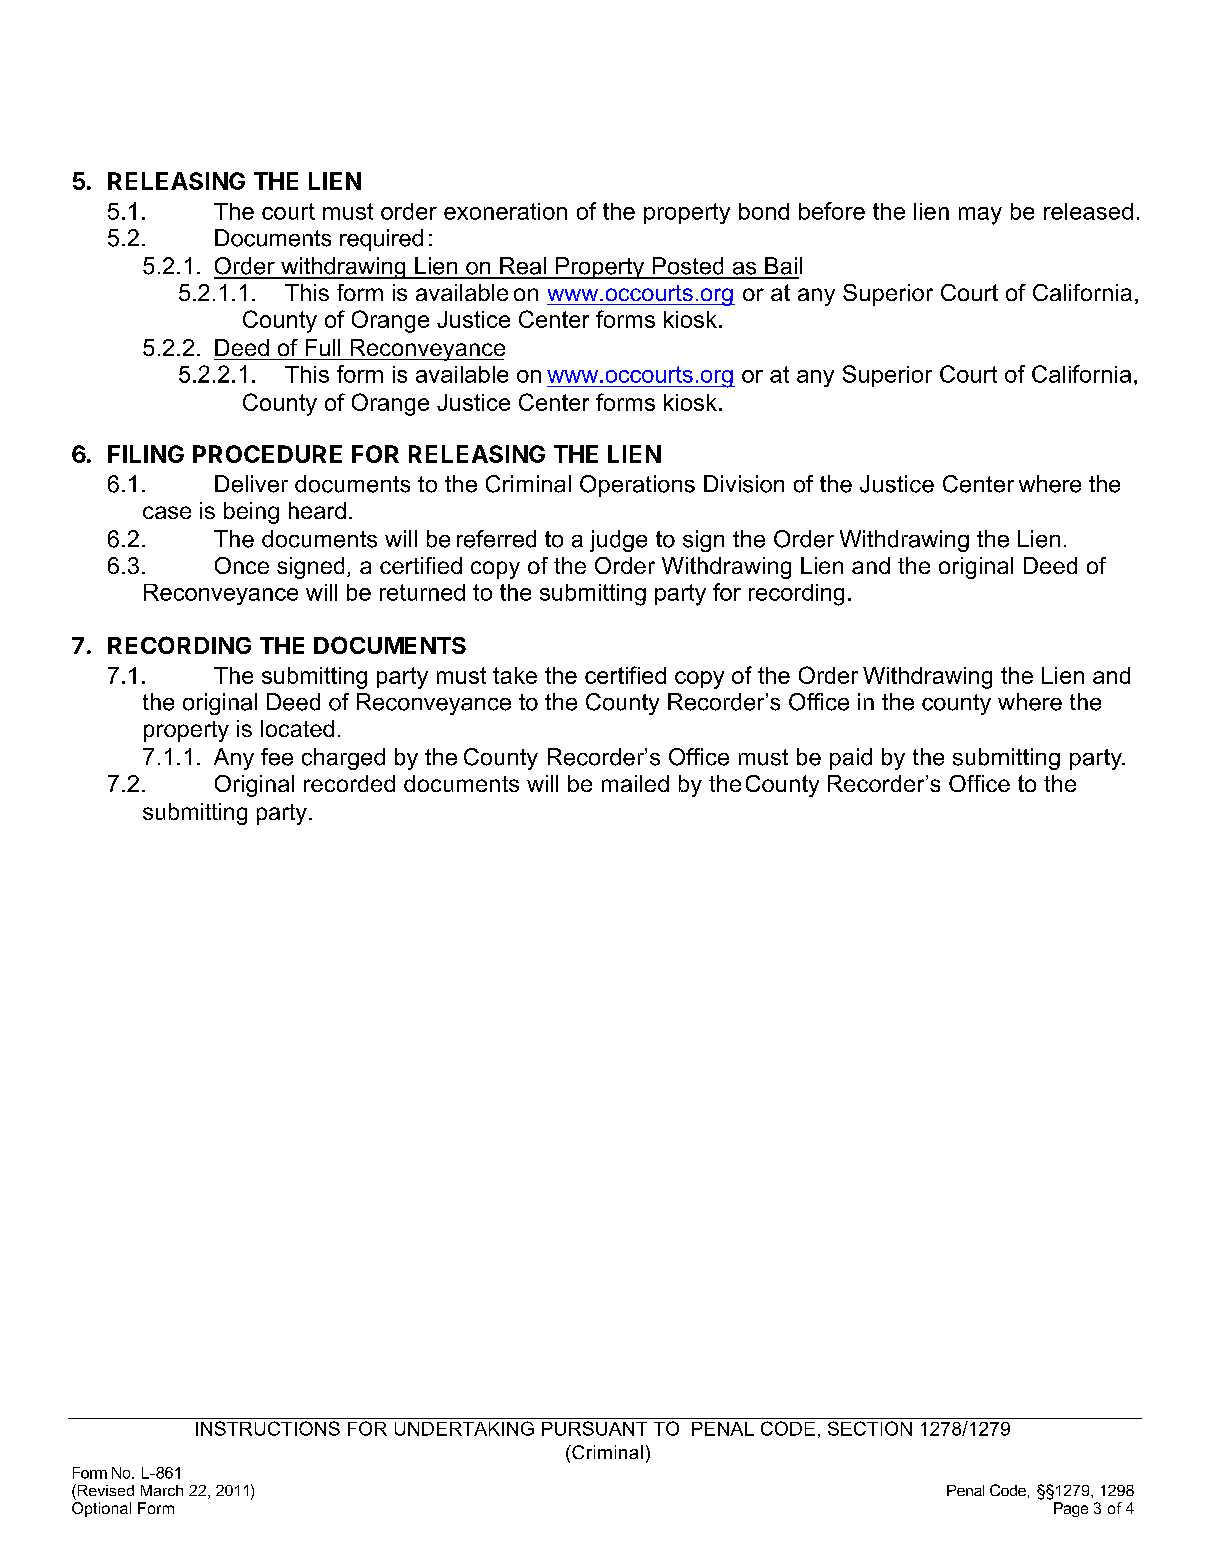  I want to click on March, so click(162, 1490).
